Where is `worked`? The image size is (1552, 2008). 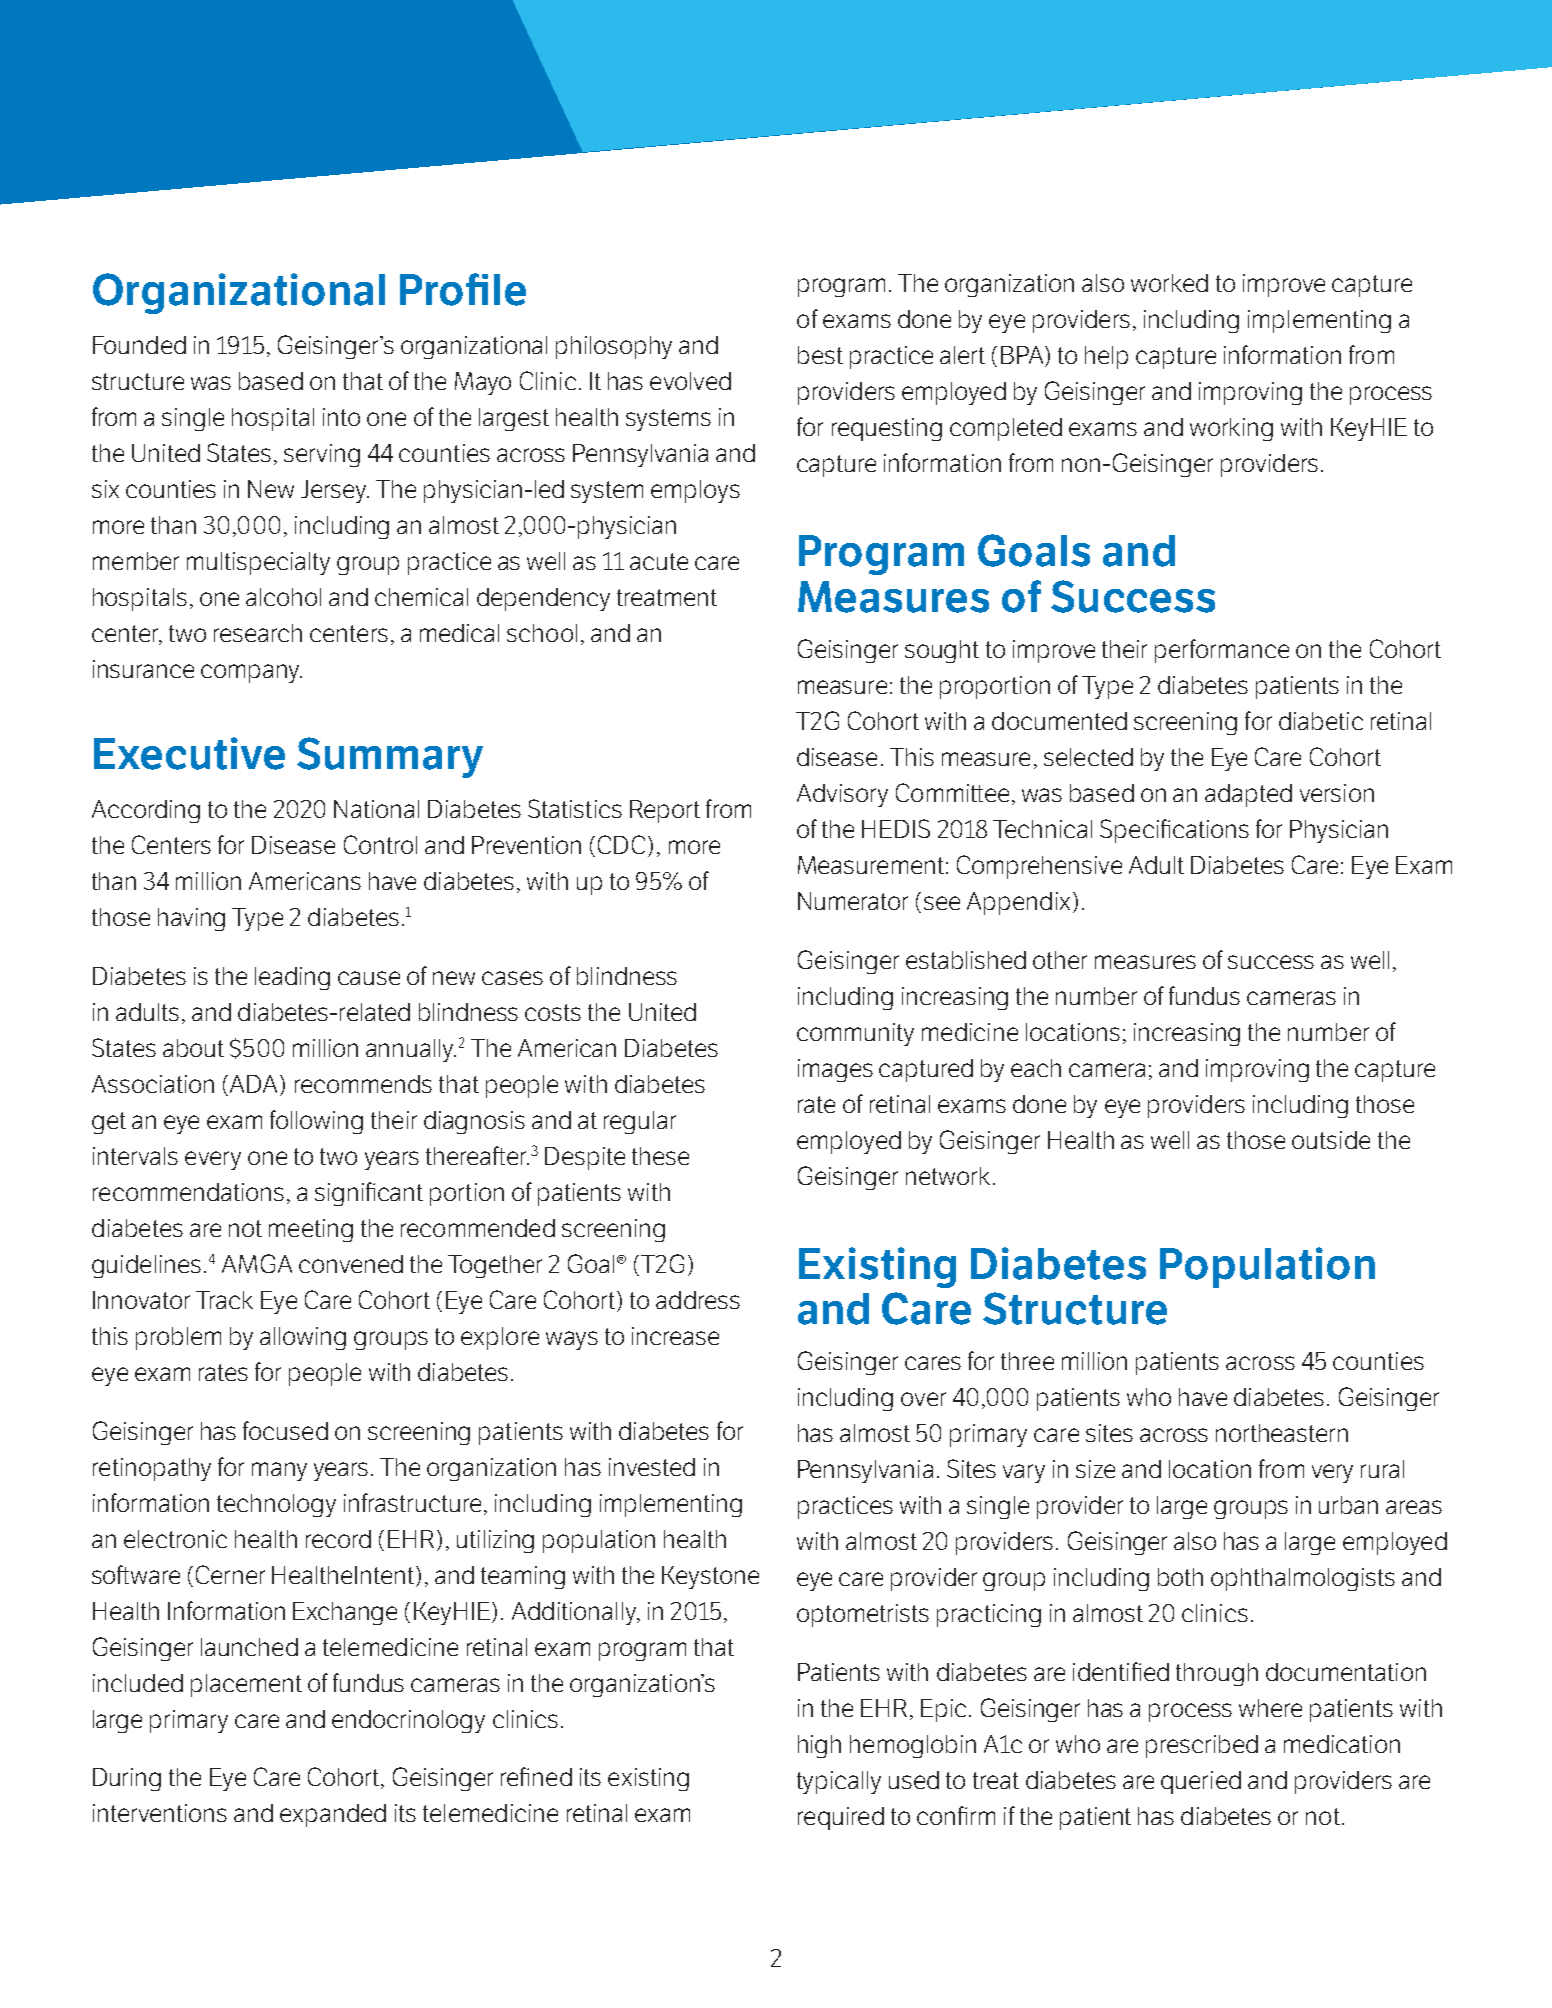 worked is located at coordinates (1169, 283).
